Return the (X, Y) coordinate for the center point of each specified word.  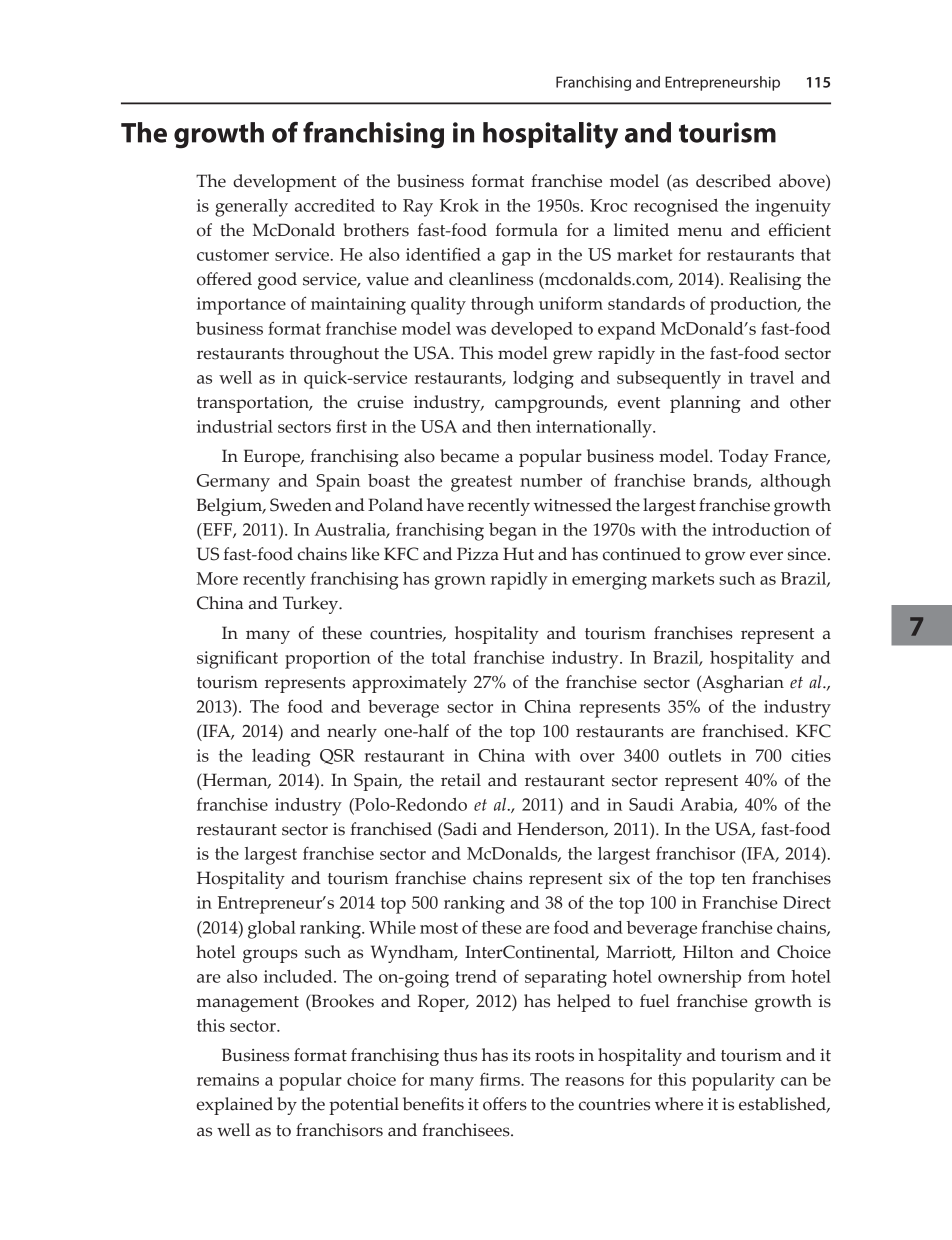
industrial (235, 426)
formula (526, 230)
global (272, 930)
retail (461, 780)
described (733, 181)
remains (228, 1079)
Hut (518, 554)
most (439, 928)
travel (772, 377)
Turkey (312, 605)
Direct (807, 902)
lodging (543, 380)
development (284, 183)
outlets (695, 755)
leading (281, 758)
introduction (761, 529)
